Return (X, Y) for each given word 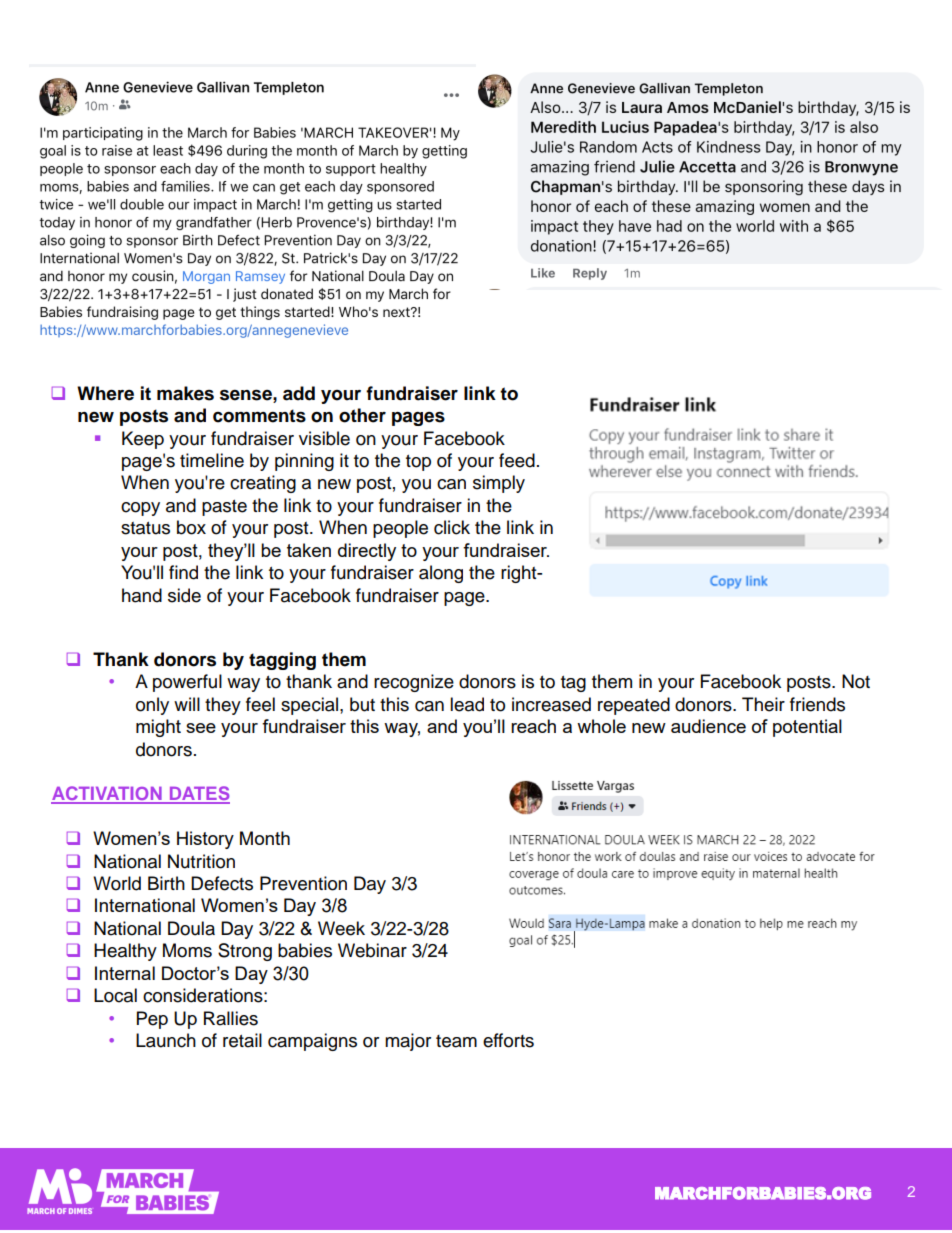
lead (467, 704)
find (183, 572)
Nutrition (201, 861)
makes (185, 393)
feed (517, 460)
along (441, 574)
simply (499, 484)
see (201, 728)
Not (856, 681)
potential (807, 728)
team (456, 1041)
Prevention (303, 883)
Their (763, 704)
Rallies (231, 1018)
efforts (508, 1040)
